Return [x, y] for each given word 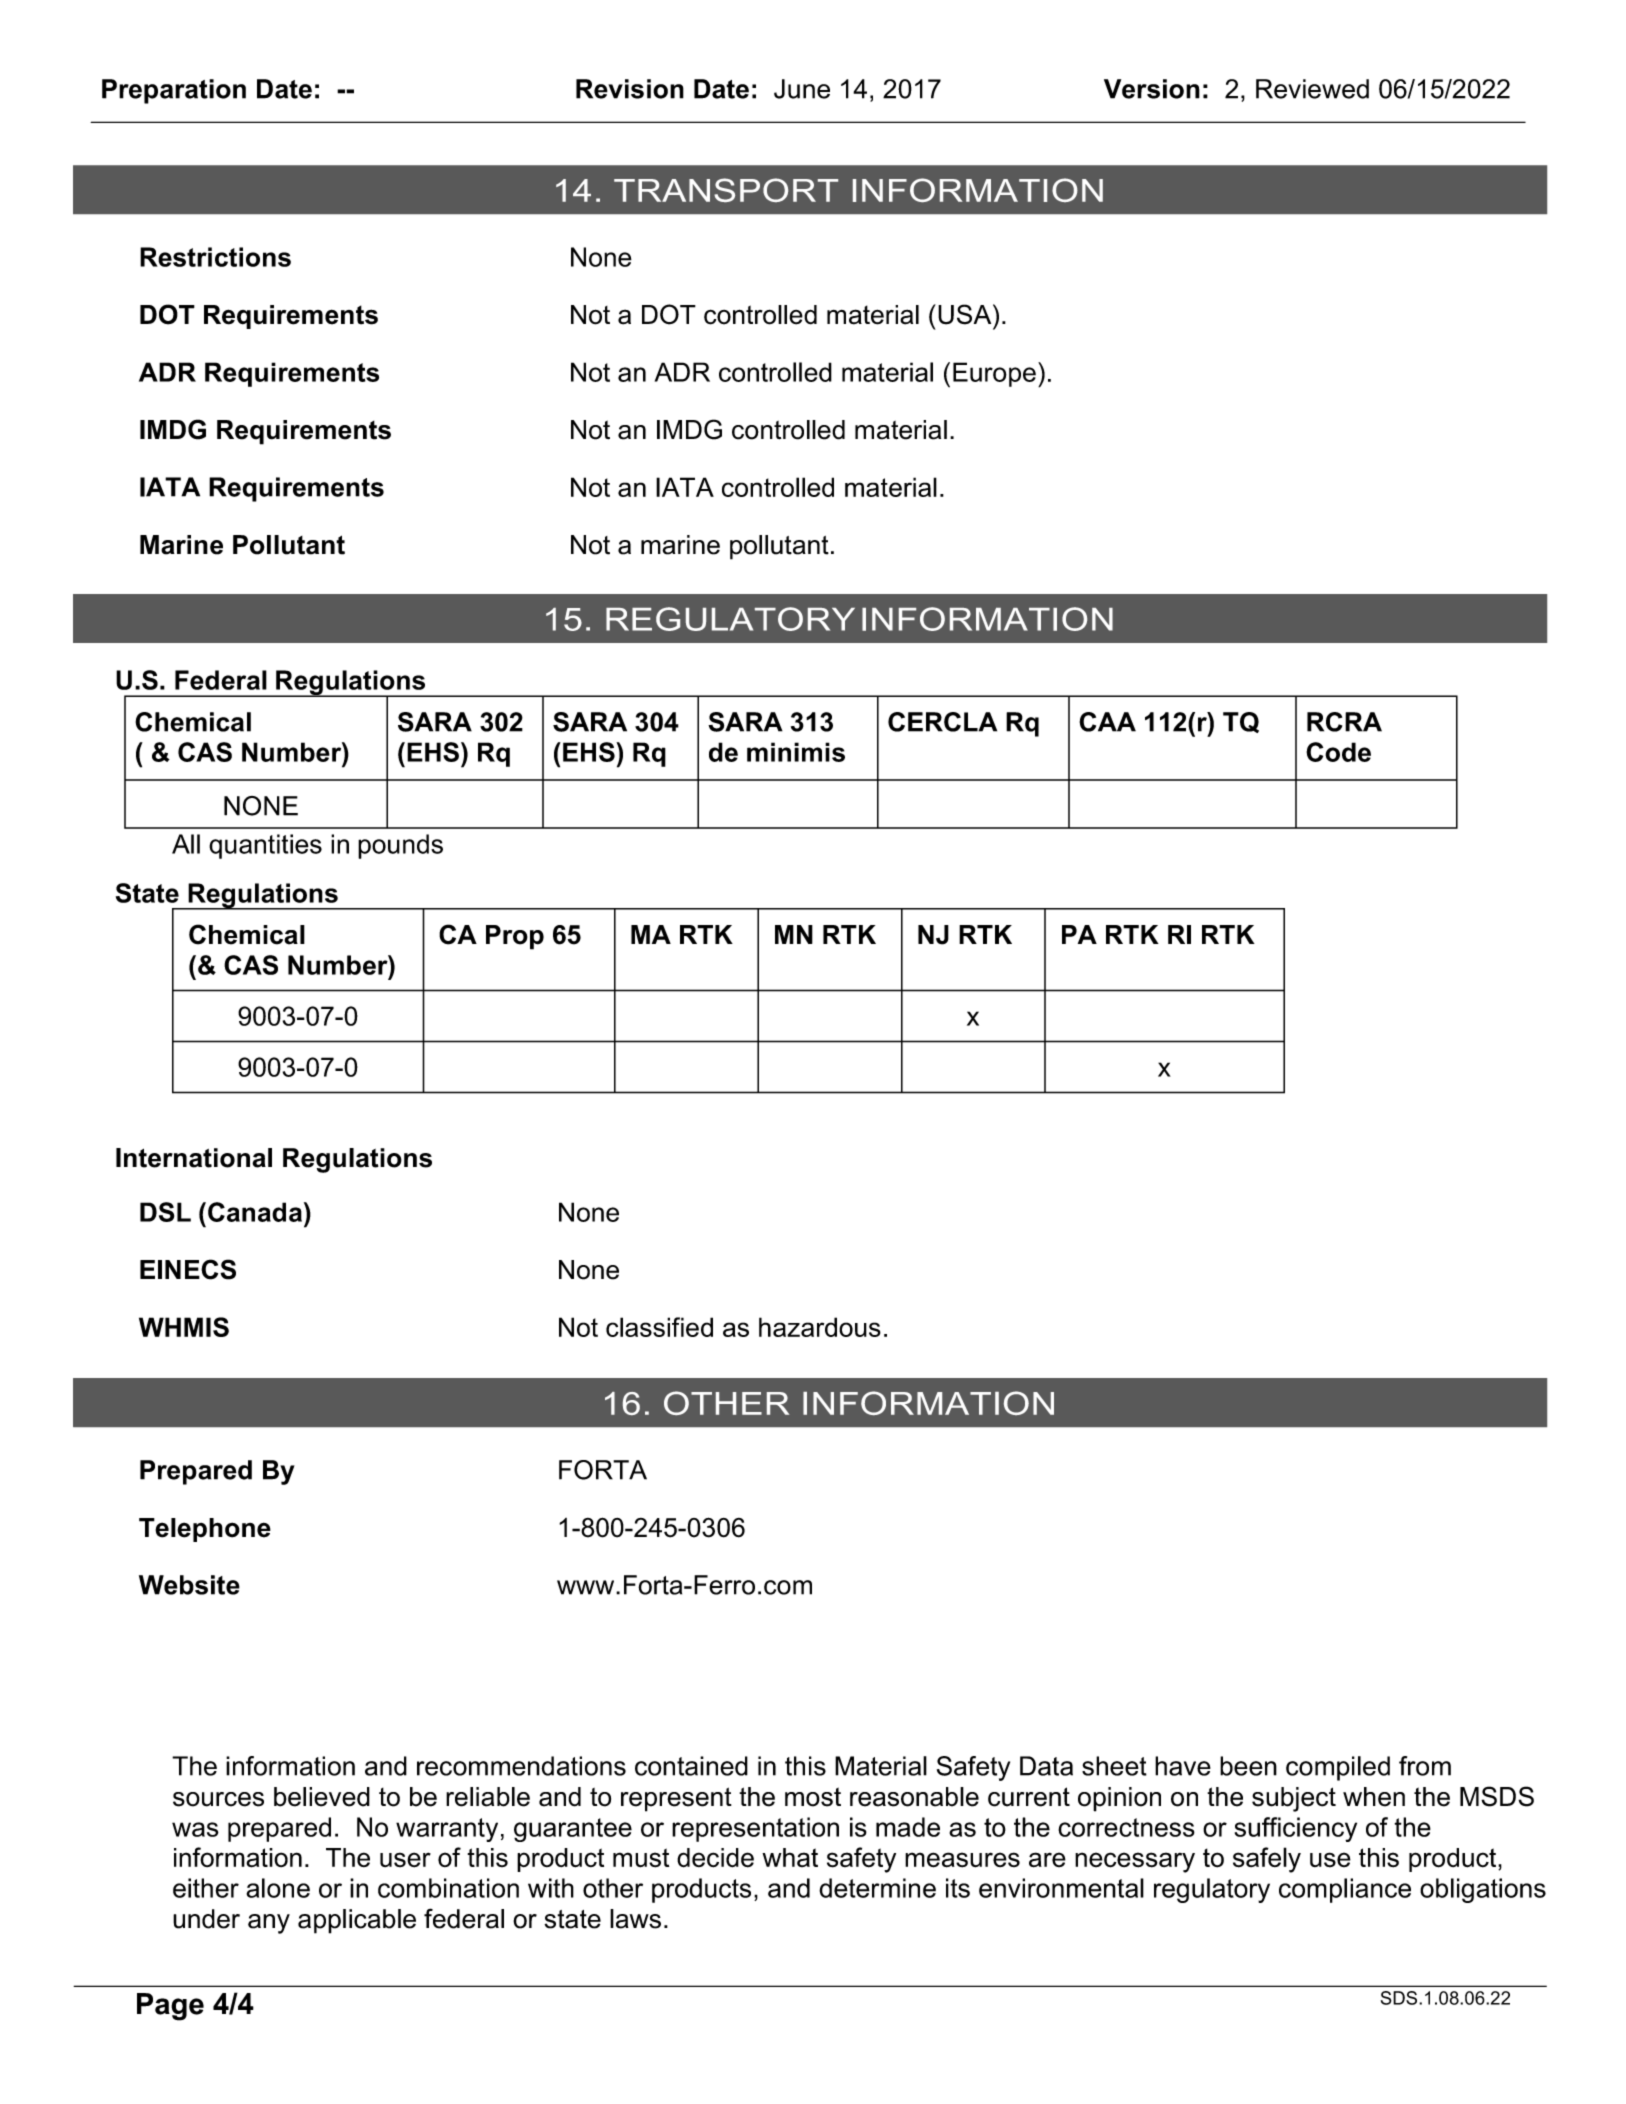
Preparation [174, 91]
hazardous [820, 1327]
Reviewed [1312, 89]
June [802, 89]
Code [1338, 752]
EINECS [188, 1269]
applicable [357, 1921]
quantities [265, 846]
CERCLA [942, 722]
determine [877, 1888]
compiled [1338, 1768]
